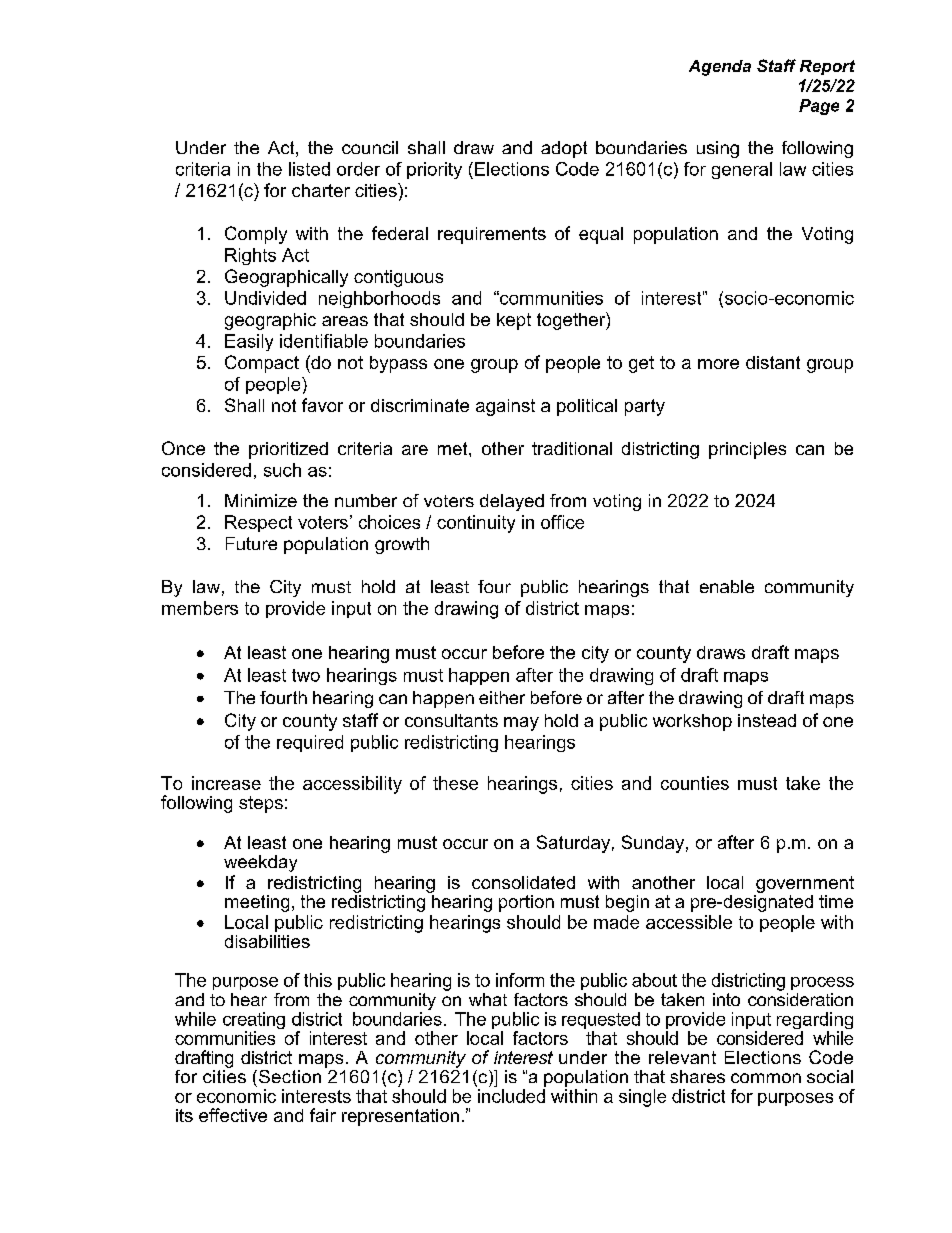 This screenshot has height=1233, width=952. I want to click on enable, so click(727, 586).
